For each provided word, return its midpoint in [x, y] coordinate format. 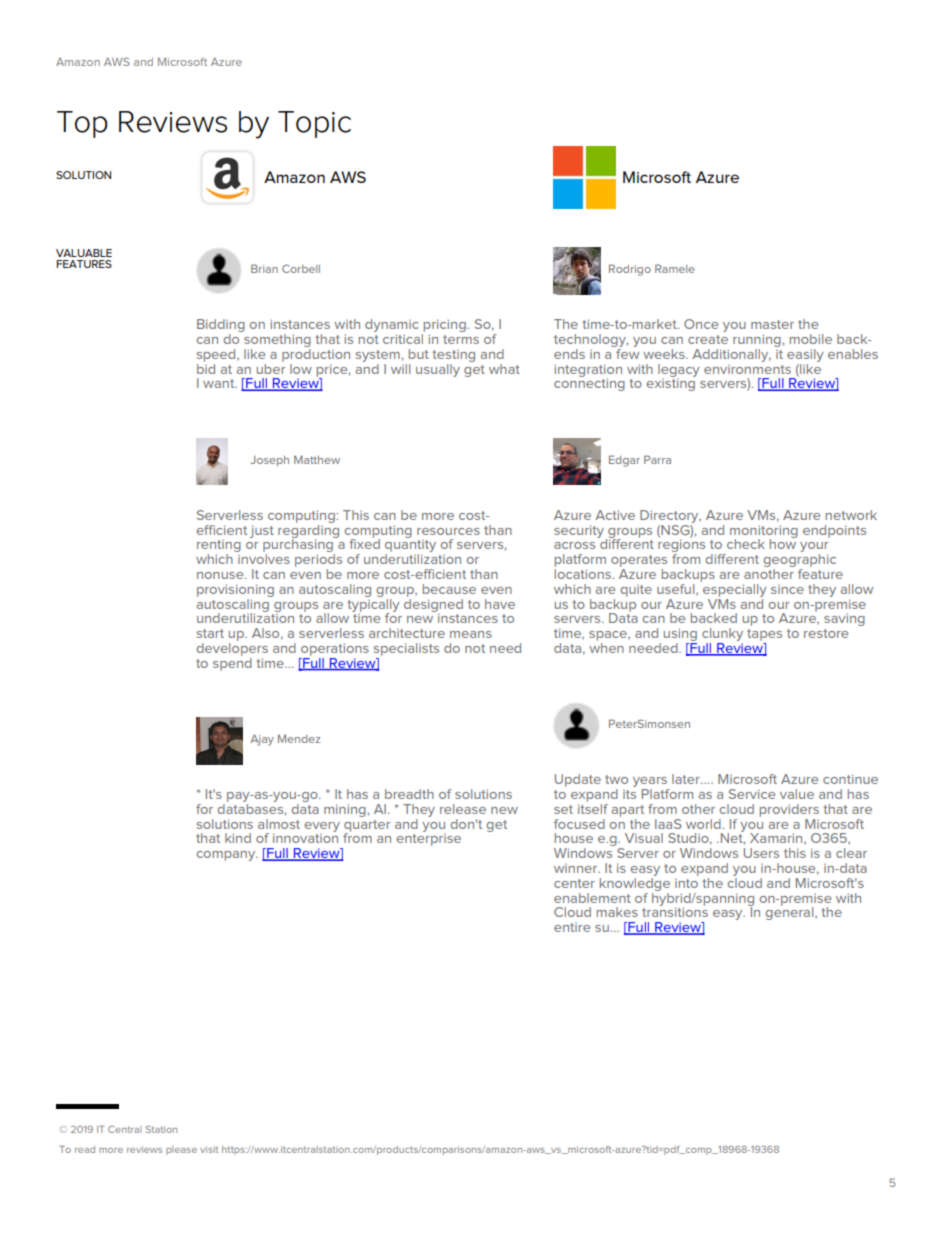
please [181, 1150]
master [772, 324]
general [790, 912]
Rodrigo [630, 270]
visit [209, 1149]
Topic [314, 124]
